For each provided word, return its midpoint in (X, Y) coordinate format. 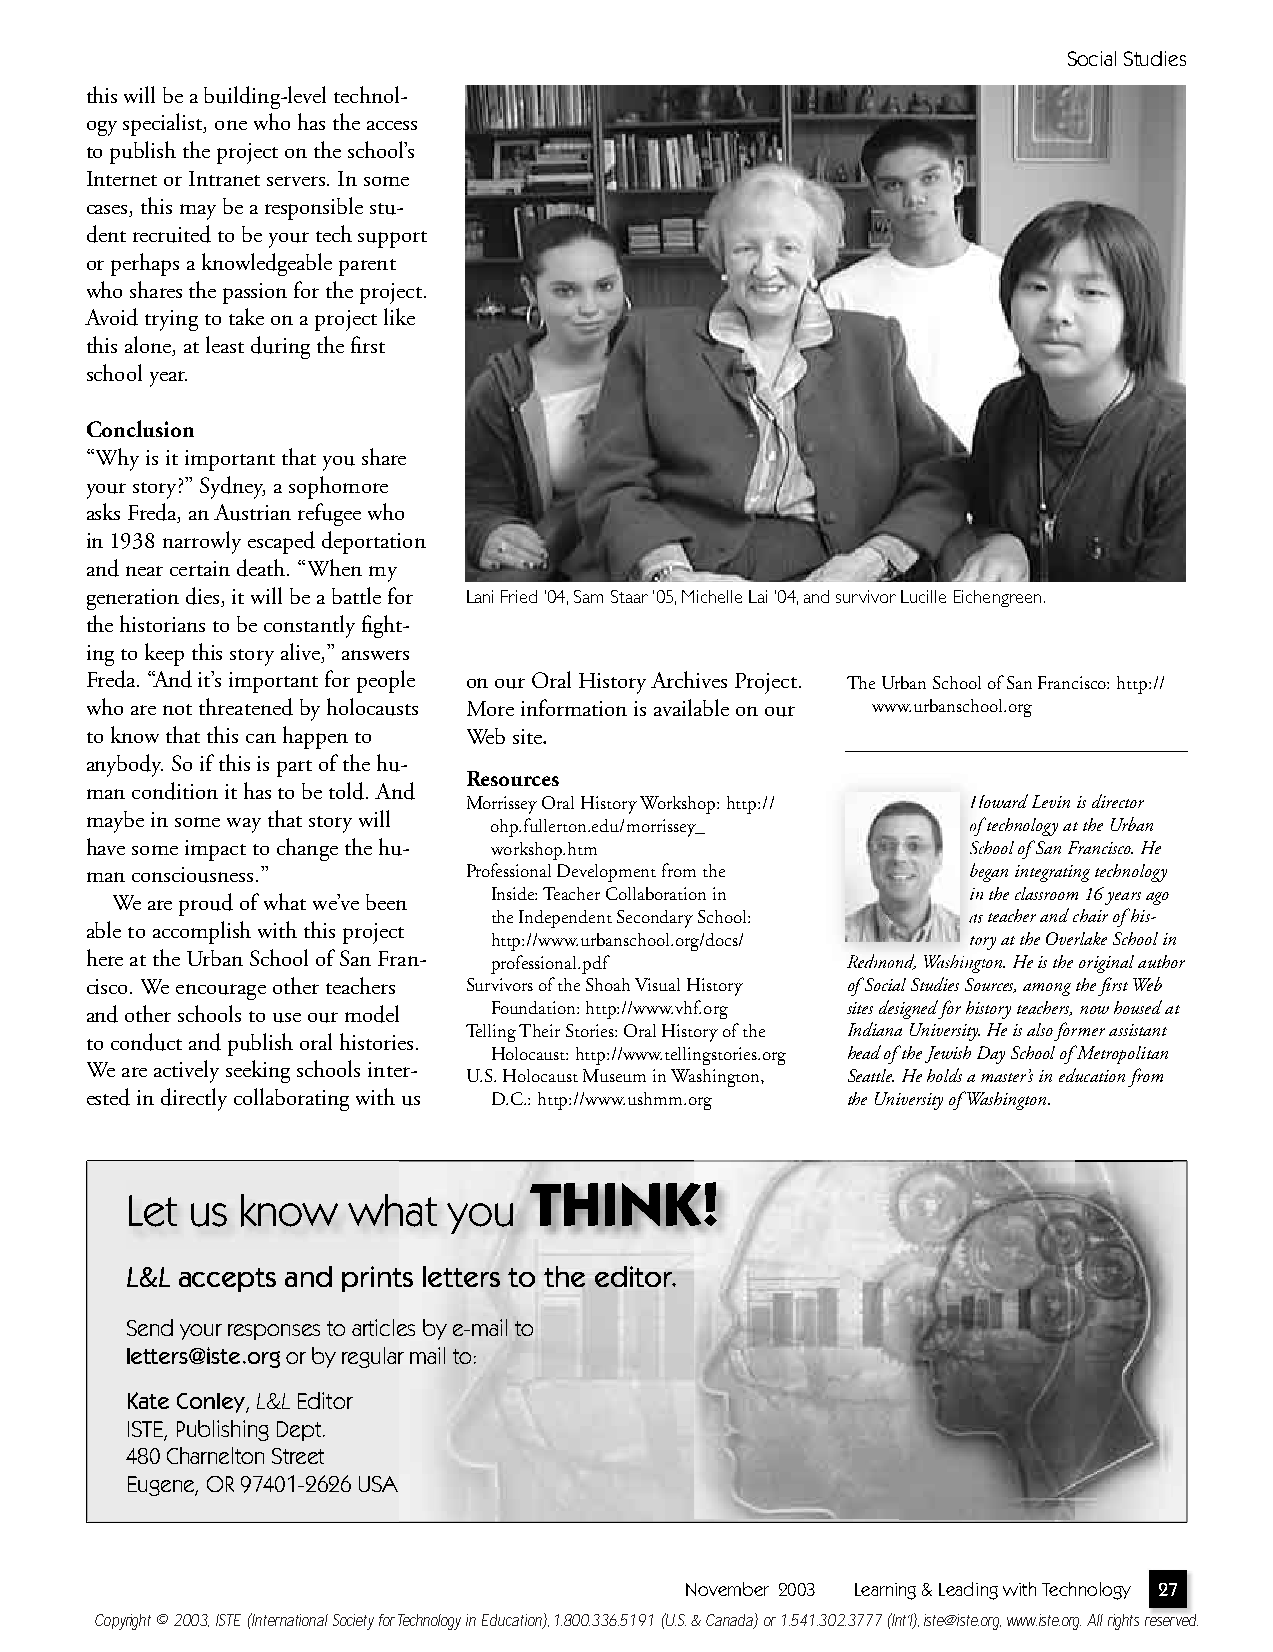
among (1047, 989)
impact (215, 850)
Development (606, 873)
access (392, 125)
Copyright (123, 1622)
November (727, 1589)
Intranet (224, 178)
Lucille (923, 596)
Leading (968, 1591)
